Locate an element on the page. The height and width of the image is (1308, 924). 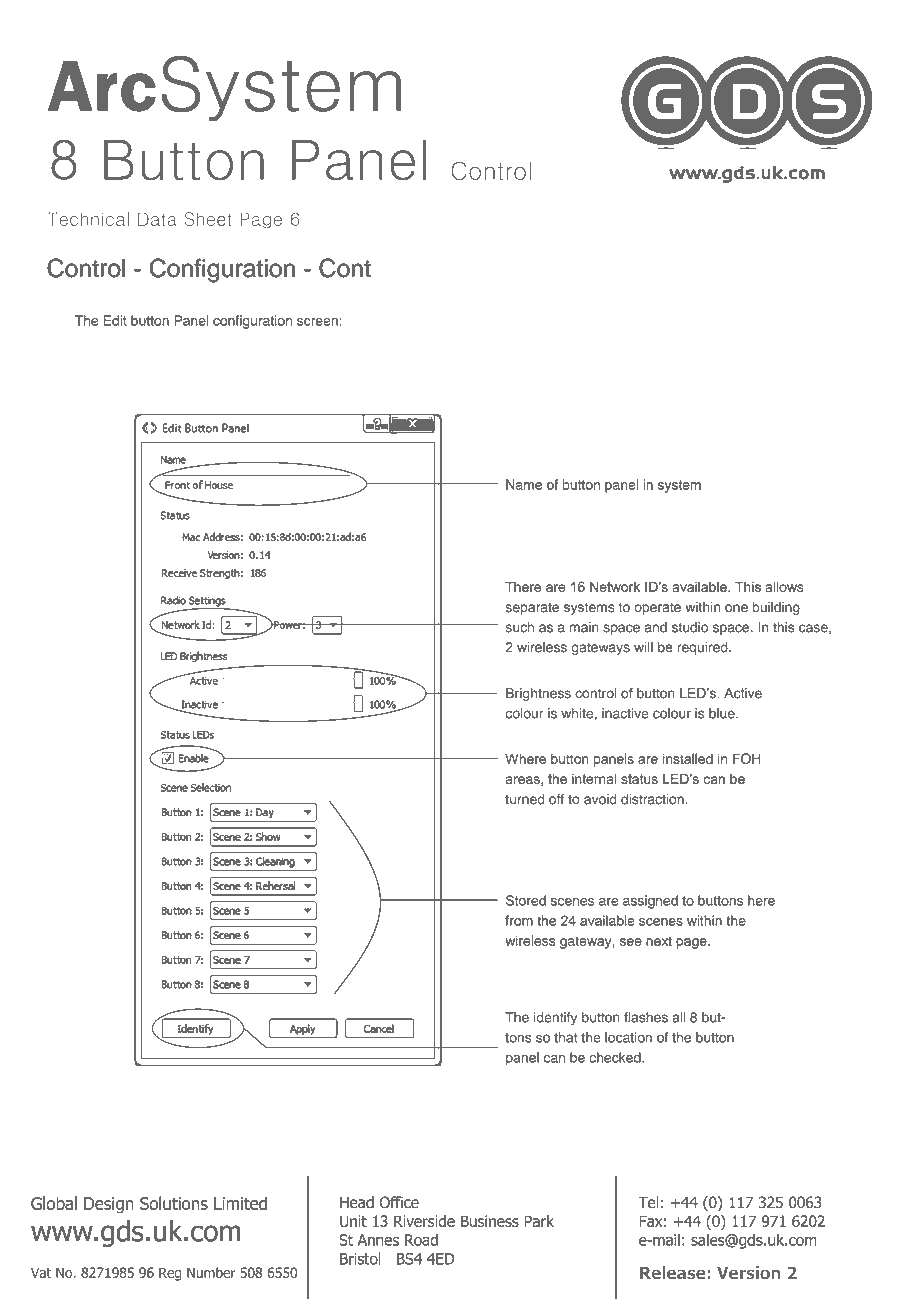
Solutions is located at coordinates (174, 1203).
